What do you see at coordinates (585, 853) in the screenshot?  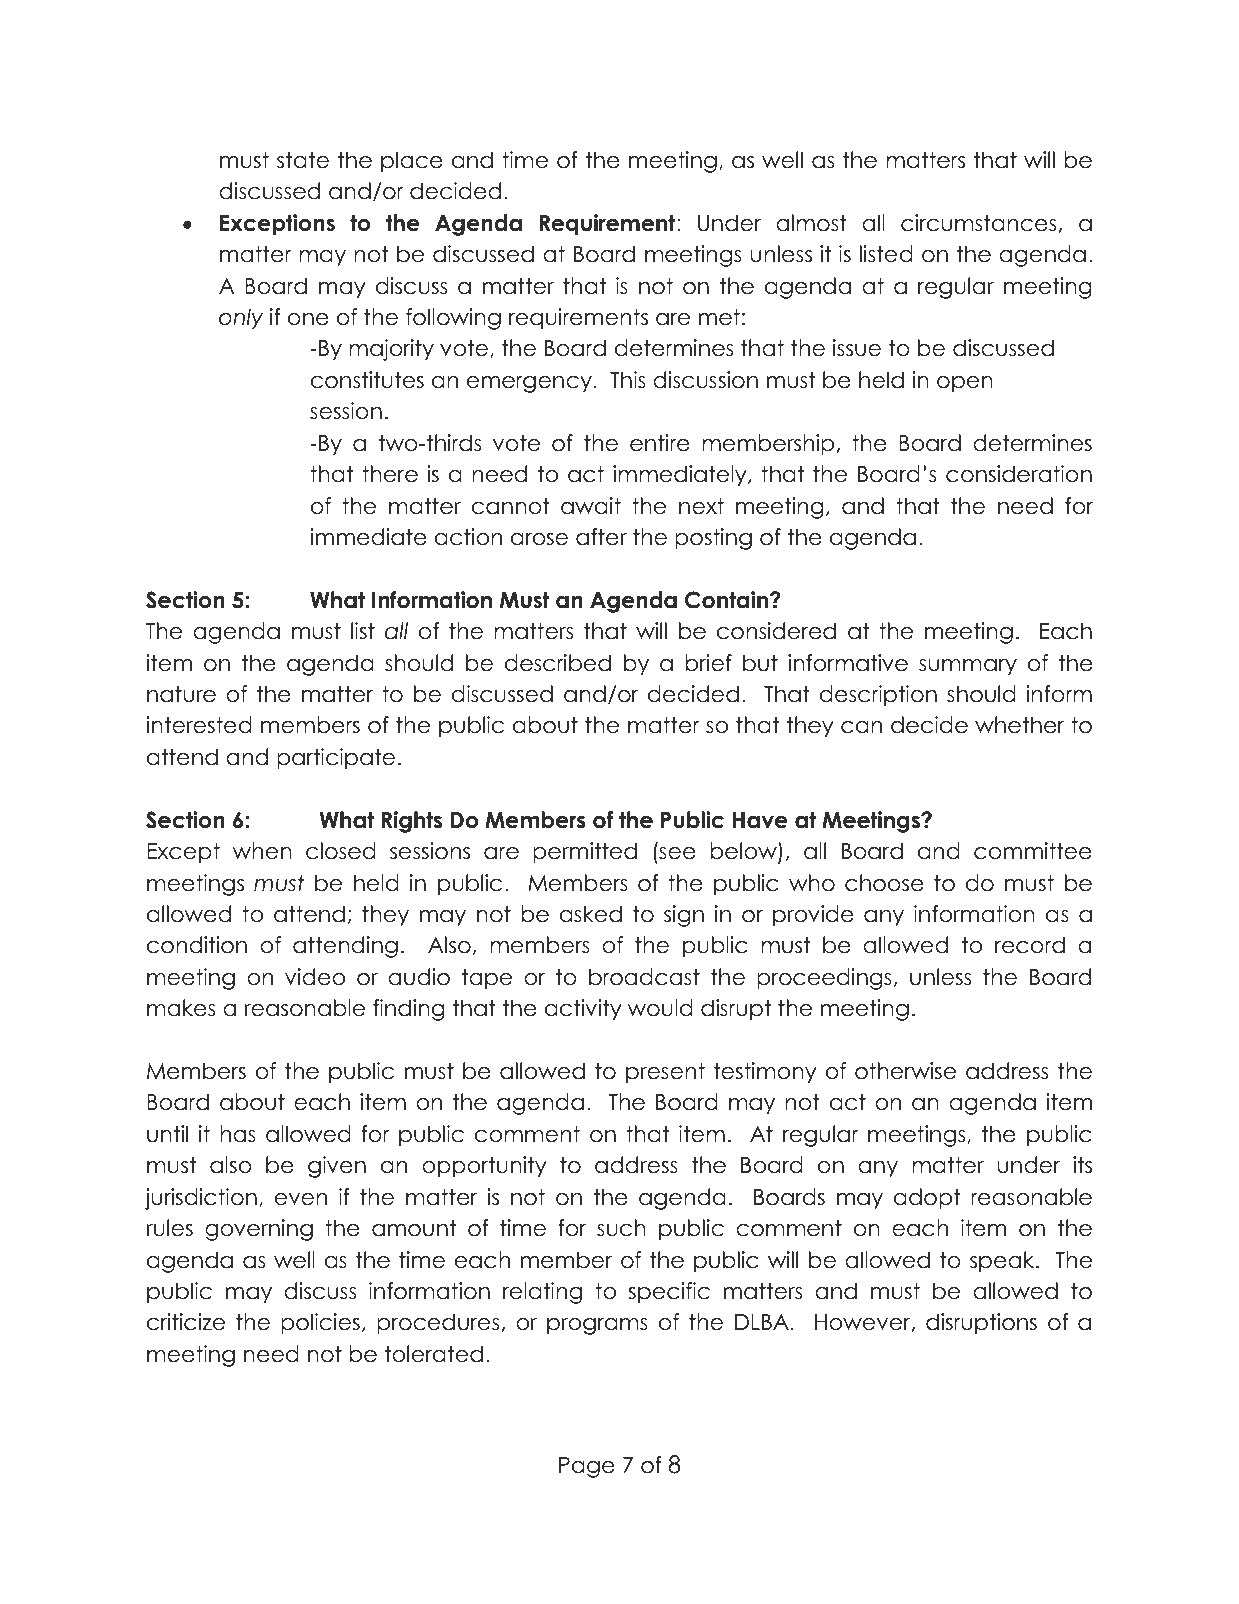 I see `permitted` at bounding box center [585, 853].
